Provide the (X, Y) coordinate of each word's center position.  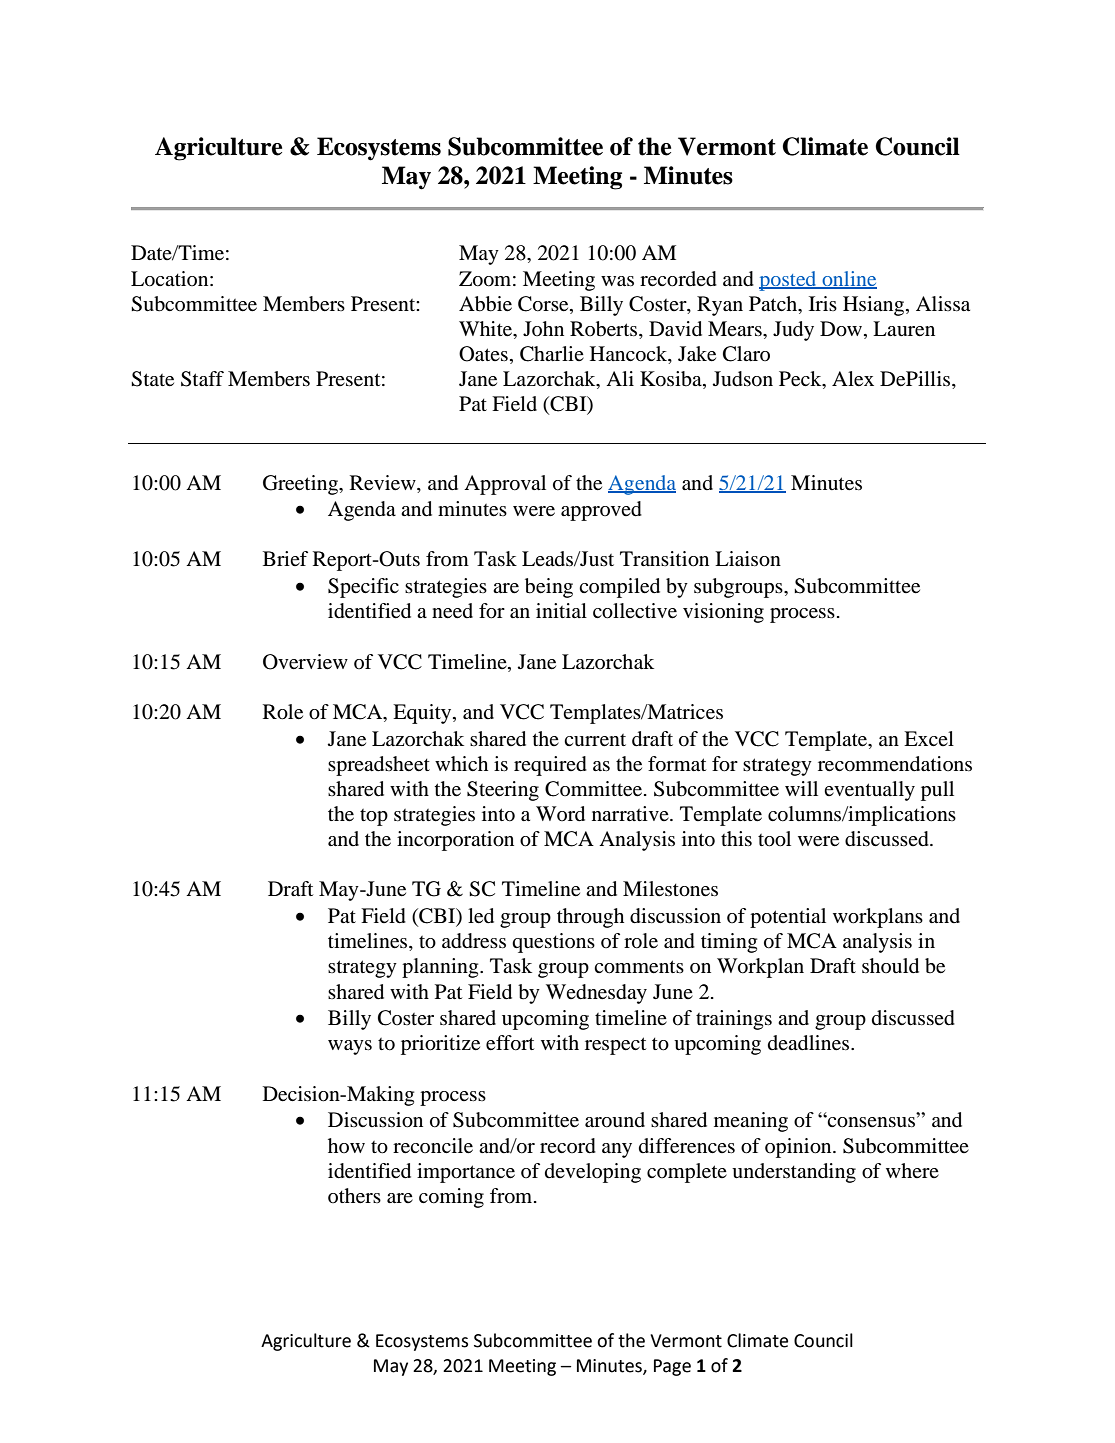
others (354, 1196)
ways (350, 1047)
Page (672, 1367)
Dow (842, 330)
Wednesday (596, 994)
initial (561, 610)
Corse (544, 304)
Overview (305, 662)
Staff (202, 379)
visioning (723, 613)
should (890, 966)
